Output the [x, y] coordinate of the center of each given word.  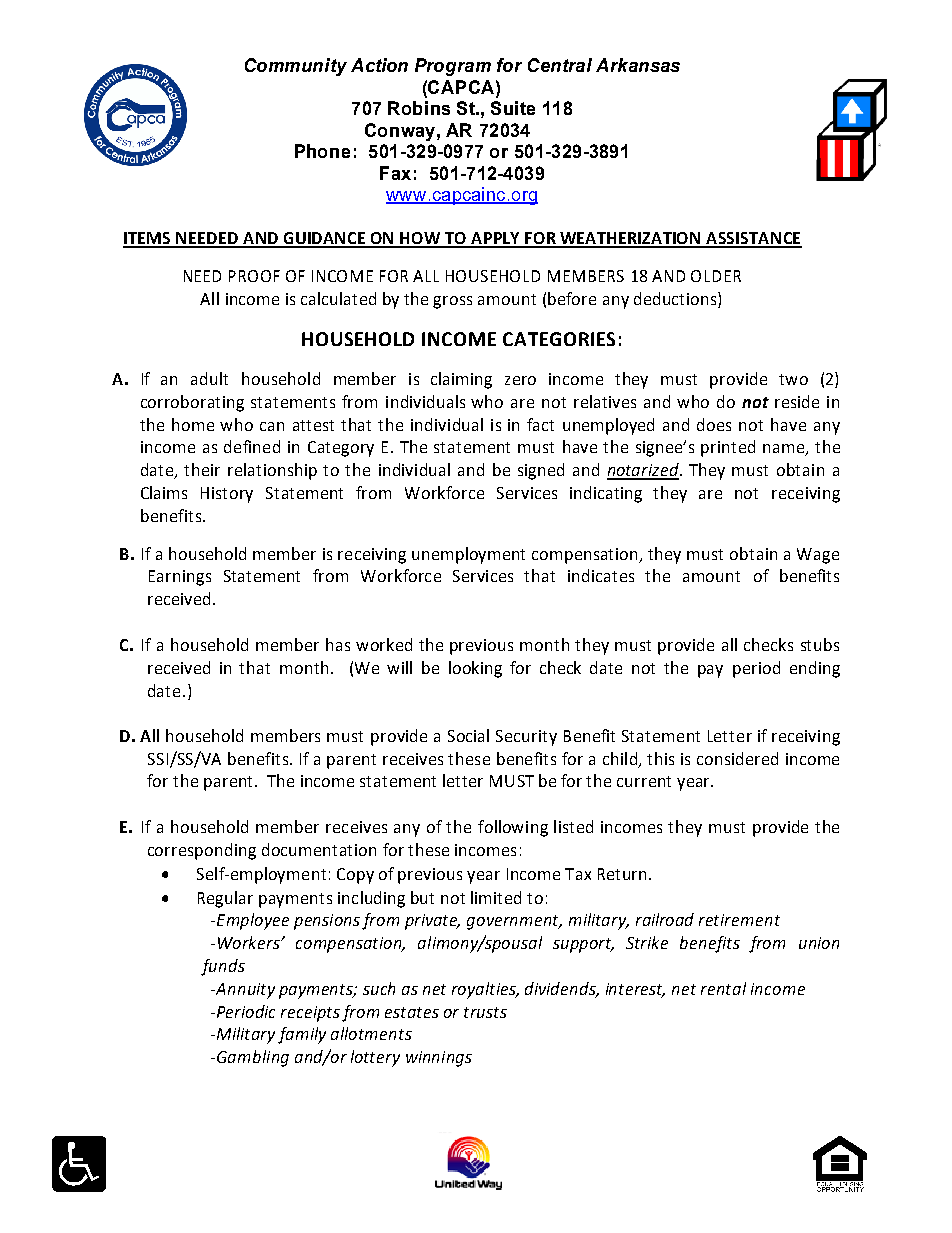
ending [815, 669]
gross [452, 302]
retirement [739, 920]
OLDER [716, 276]
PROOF [254, 276]
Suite [513, 108]
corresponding [202, 851]
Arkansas [638, 65]
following [513, 828]
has [338, 644]
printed [728, 448]
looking [475, 669]
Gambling [253, 1058]
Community [296, 67]
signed [541, 471]
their [202, 469]
